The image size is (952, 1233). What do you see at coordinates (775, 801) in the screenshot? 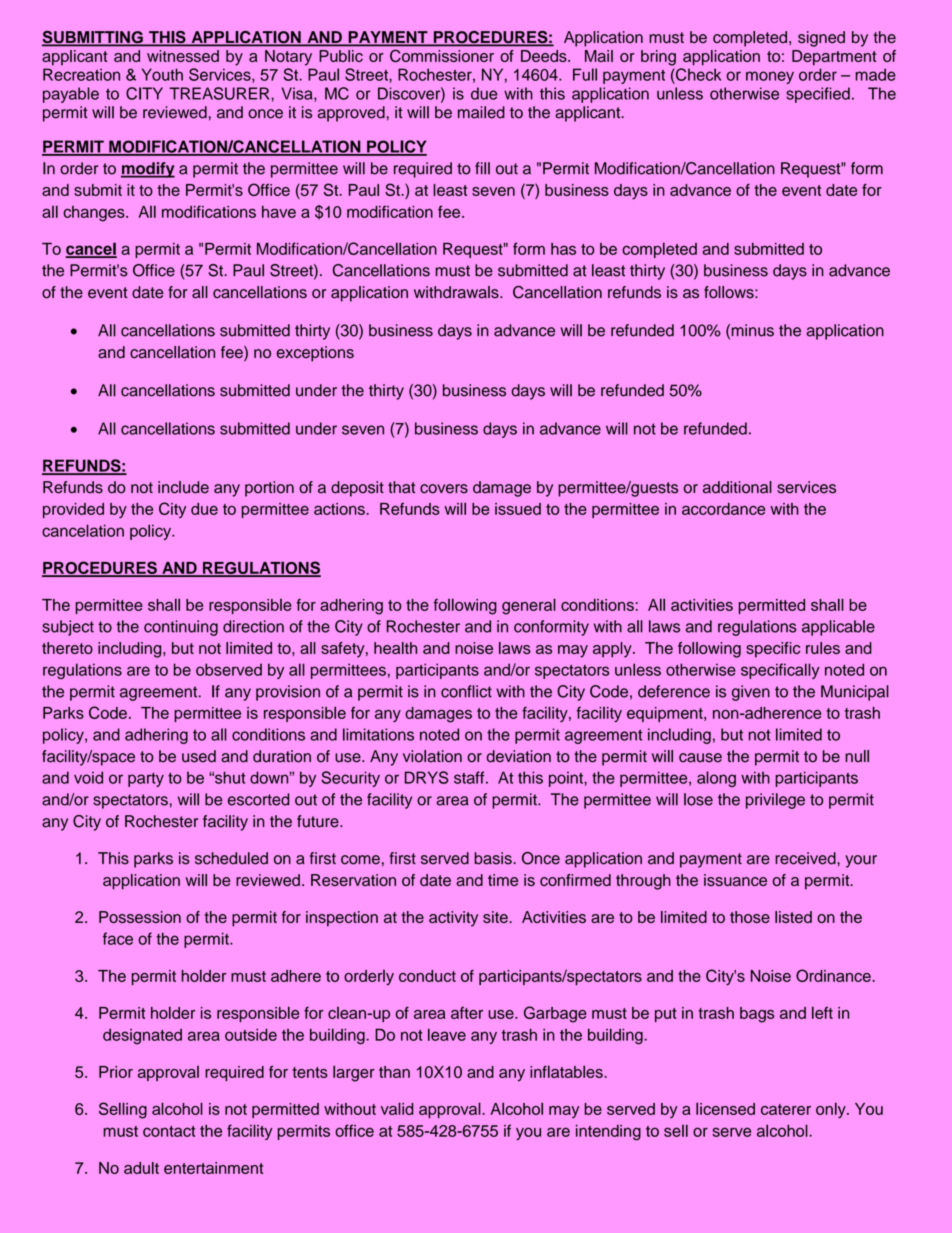
I see `privilege` at bounding box center [775, 801].
